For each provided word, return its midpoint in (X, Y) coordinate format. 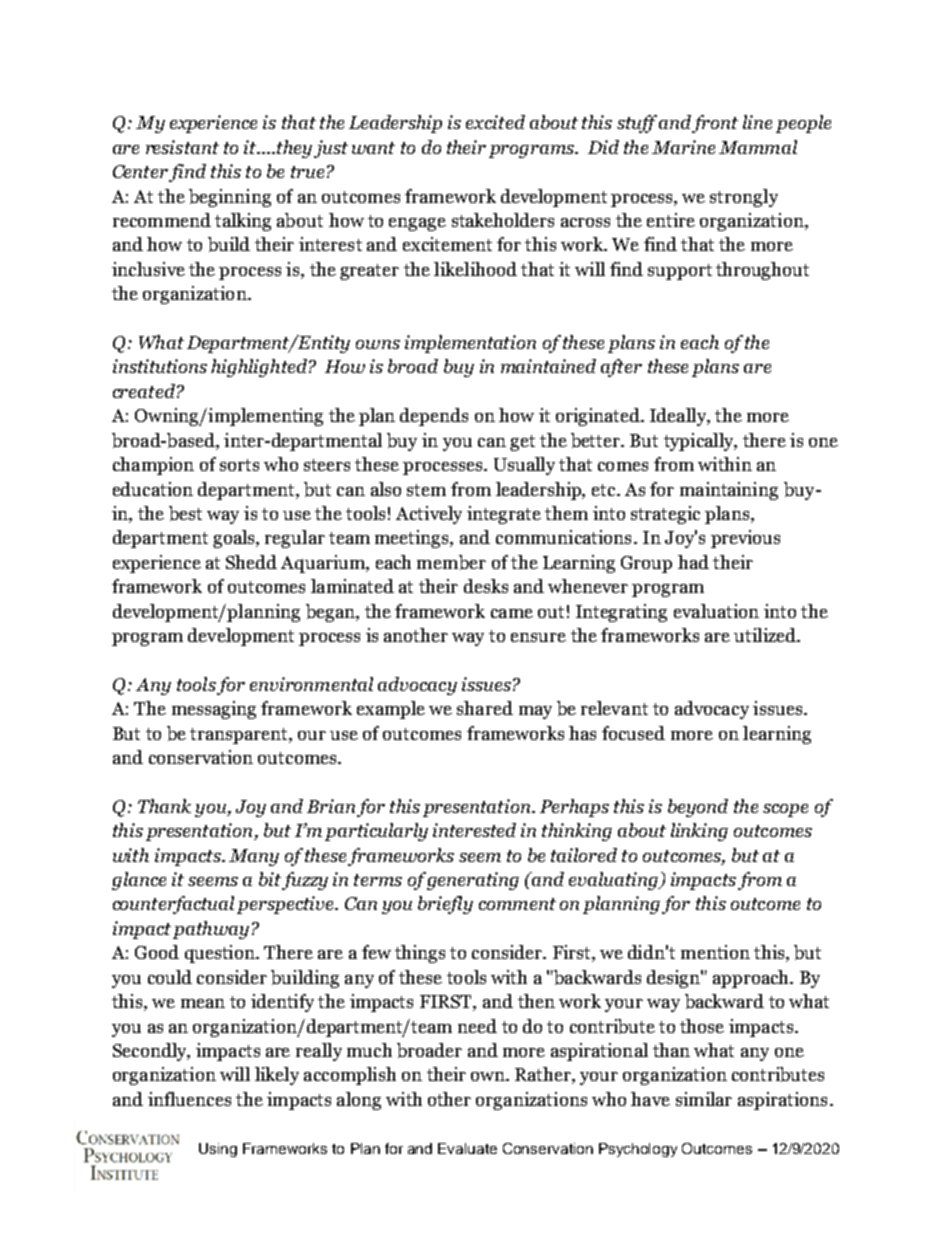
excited (495, 122)
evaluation (716, 611)
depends (434, 417)
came (512, 613)
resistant (182, 147)
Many (254, 857)
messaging (214, 710)
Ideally (679, 417)
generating (473, 881)
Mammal (758, 147)
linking (699, 832)
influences (189, 1099)
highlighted (259, 368)
